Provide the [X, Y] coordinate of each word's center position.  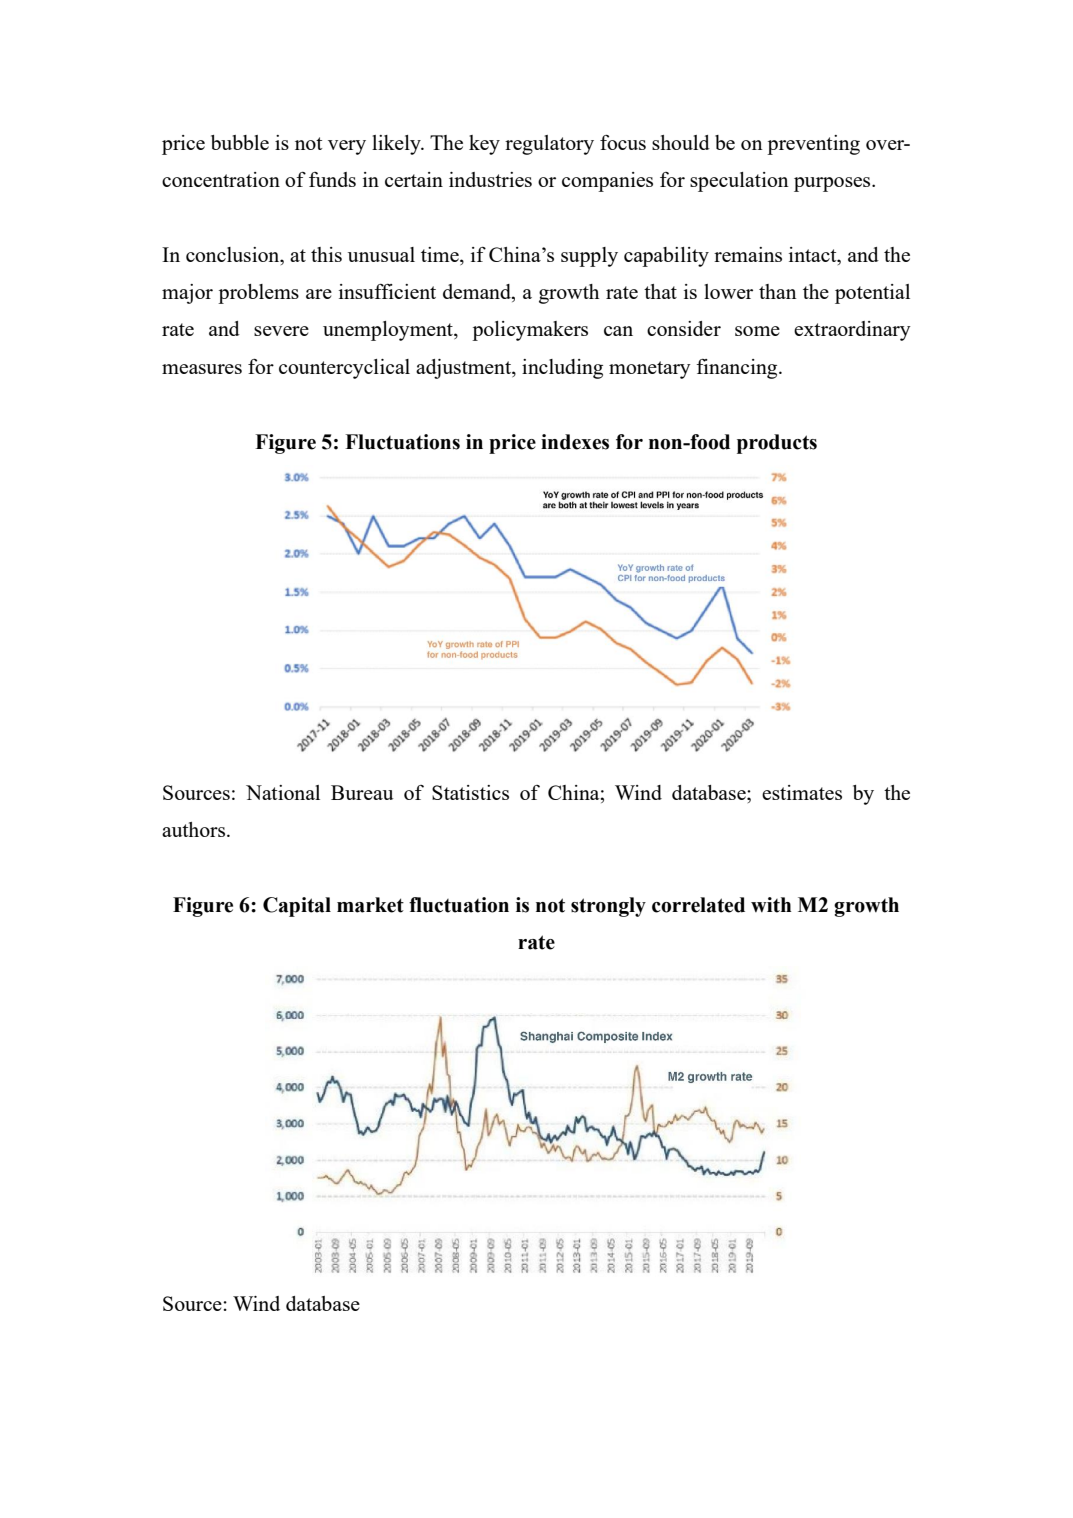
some [757, 331]
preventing [813, 145]
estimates [802, 792]
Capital [297, 907]
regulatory [549, 145]
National [283, 792]
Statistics [470, 792]
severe [281, 331]
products [777, 444]
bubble [240, 142]
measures [202, 369]
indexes [575, 442]
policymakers [530, 331]
